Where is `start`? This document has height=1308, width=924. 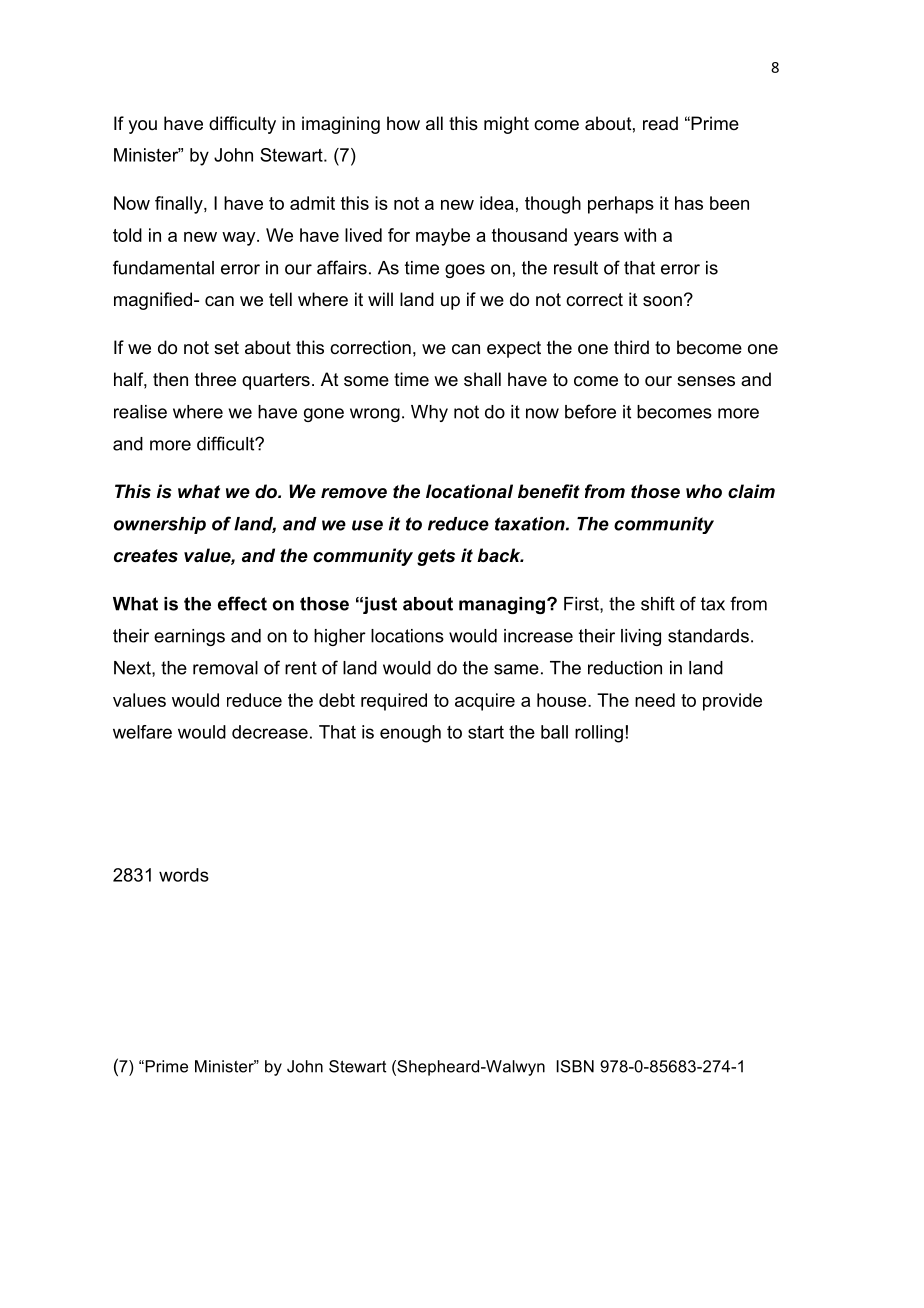
start is located at coordinates (486, 732).
